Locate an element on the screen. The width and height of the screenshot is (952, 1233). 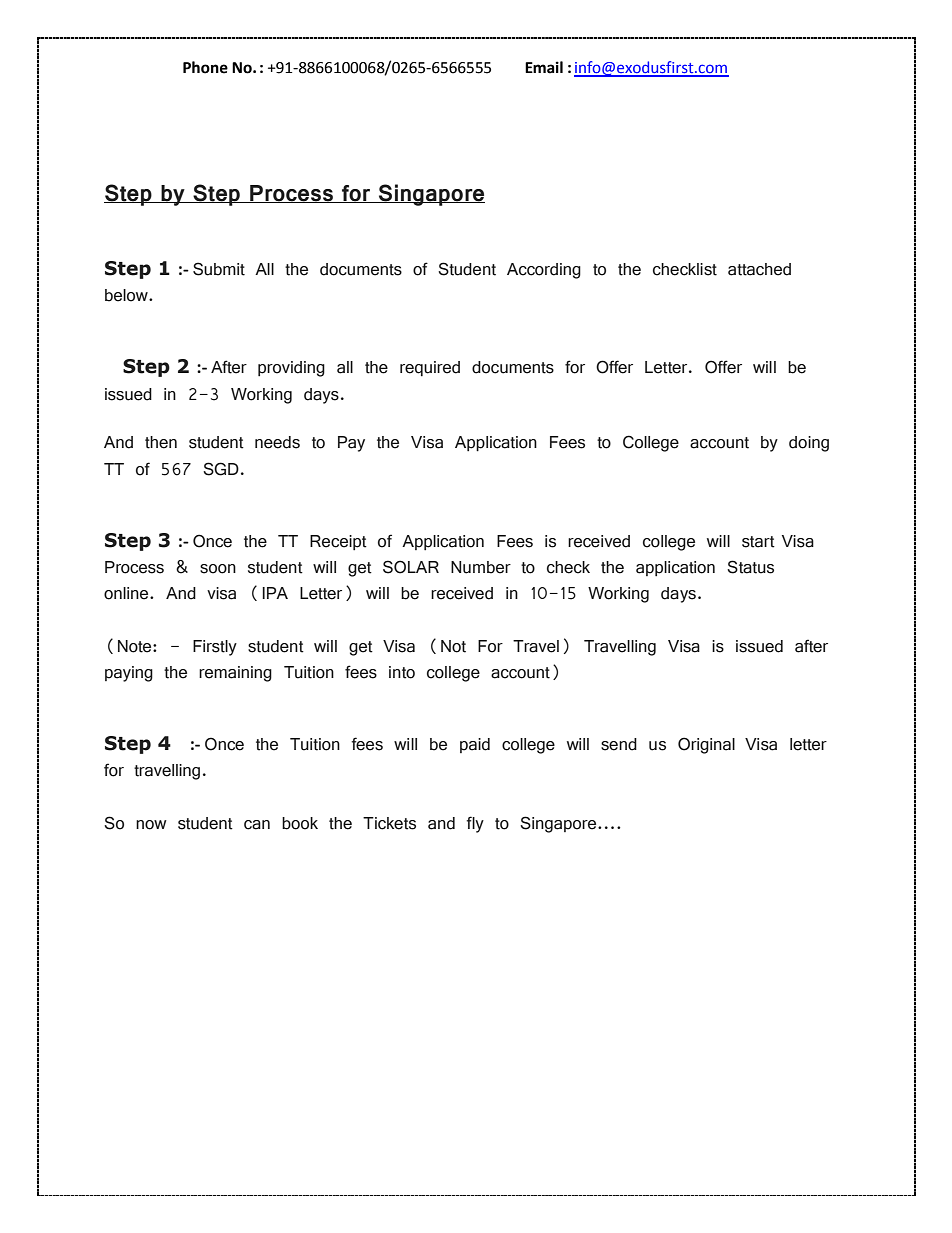
doing is located at coordinates (809, 444).
